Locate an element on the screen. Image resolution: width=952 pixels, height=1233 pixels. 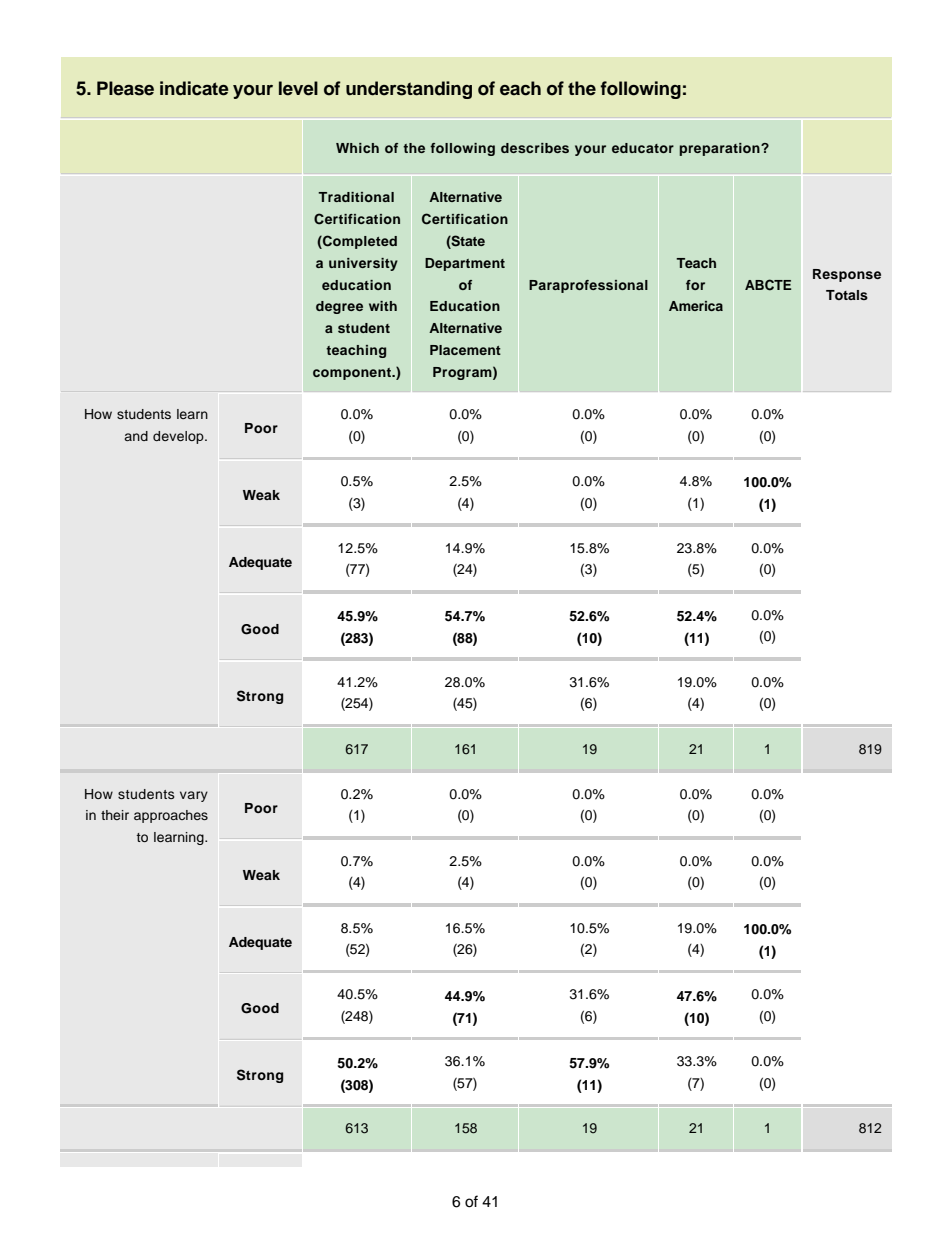
degree is located at coordinates (339, 307).
